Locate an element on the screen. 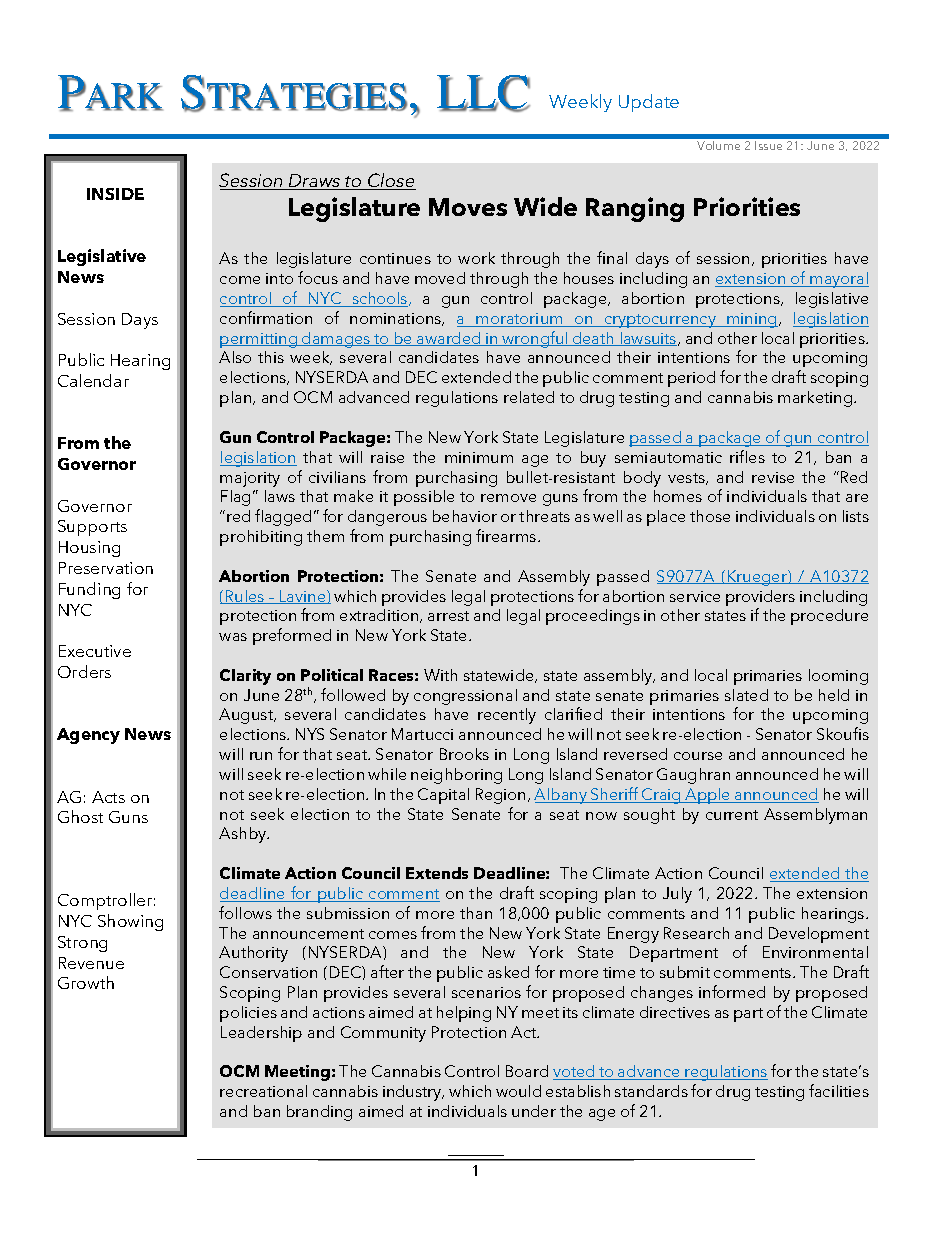  Brooks is located at coordinates (464, 754).
